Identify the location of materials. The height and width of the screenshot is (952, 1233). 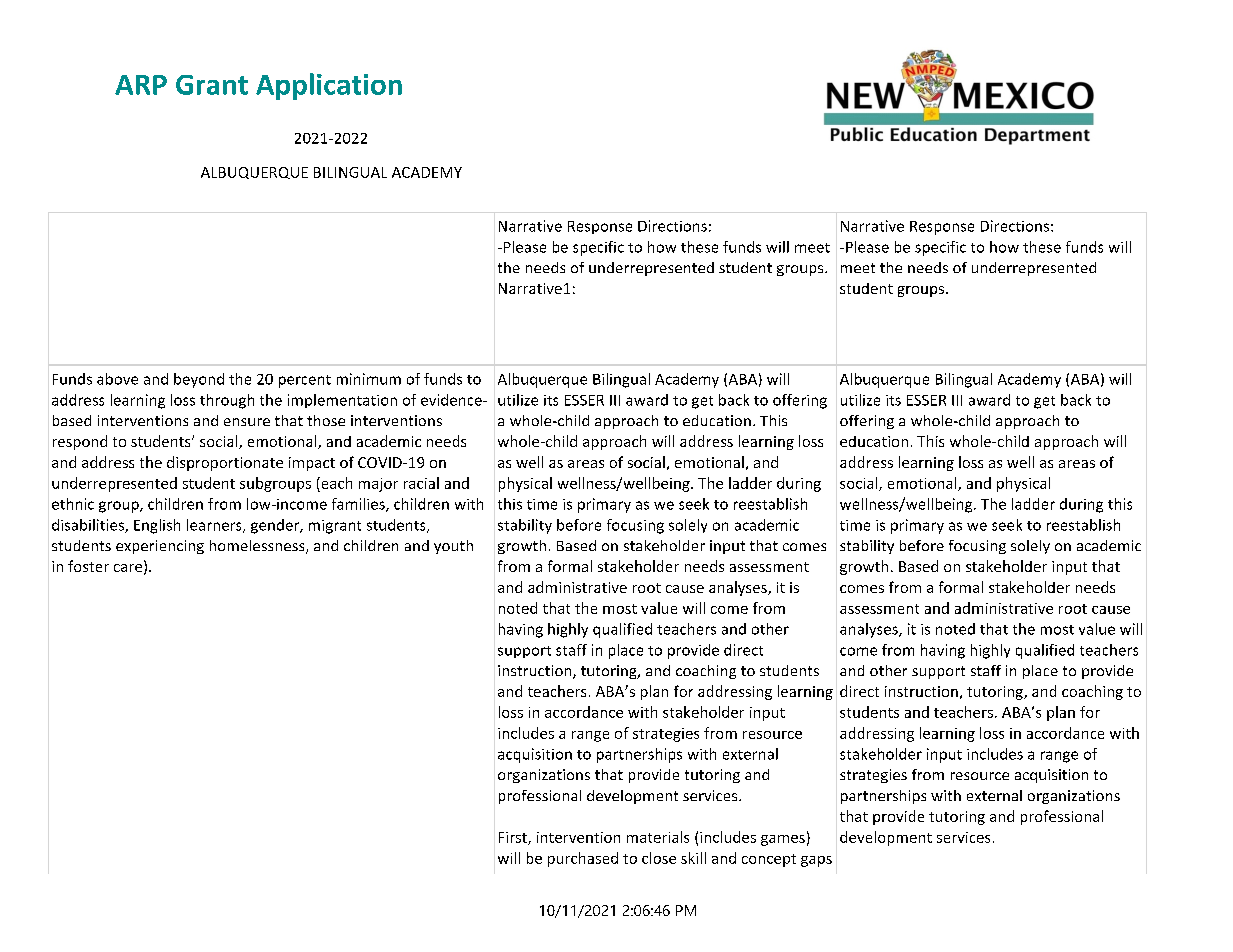
(658, 837).
